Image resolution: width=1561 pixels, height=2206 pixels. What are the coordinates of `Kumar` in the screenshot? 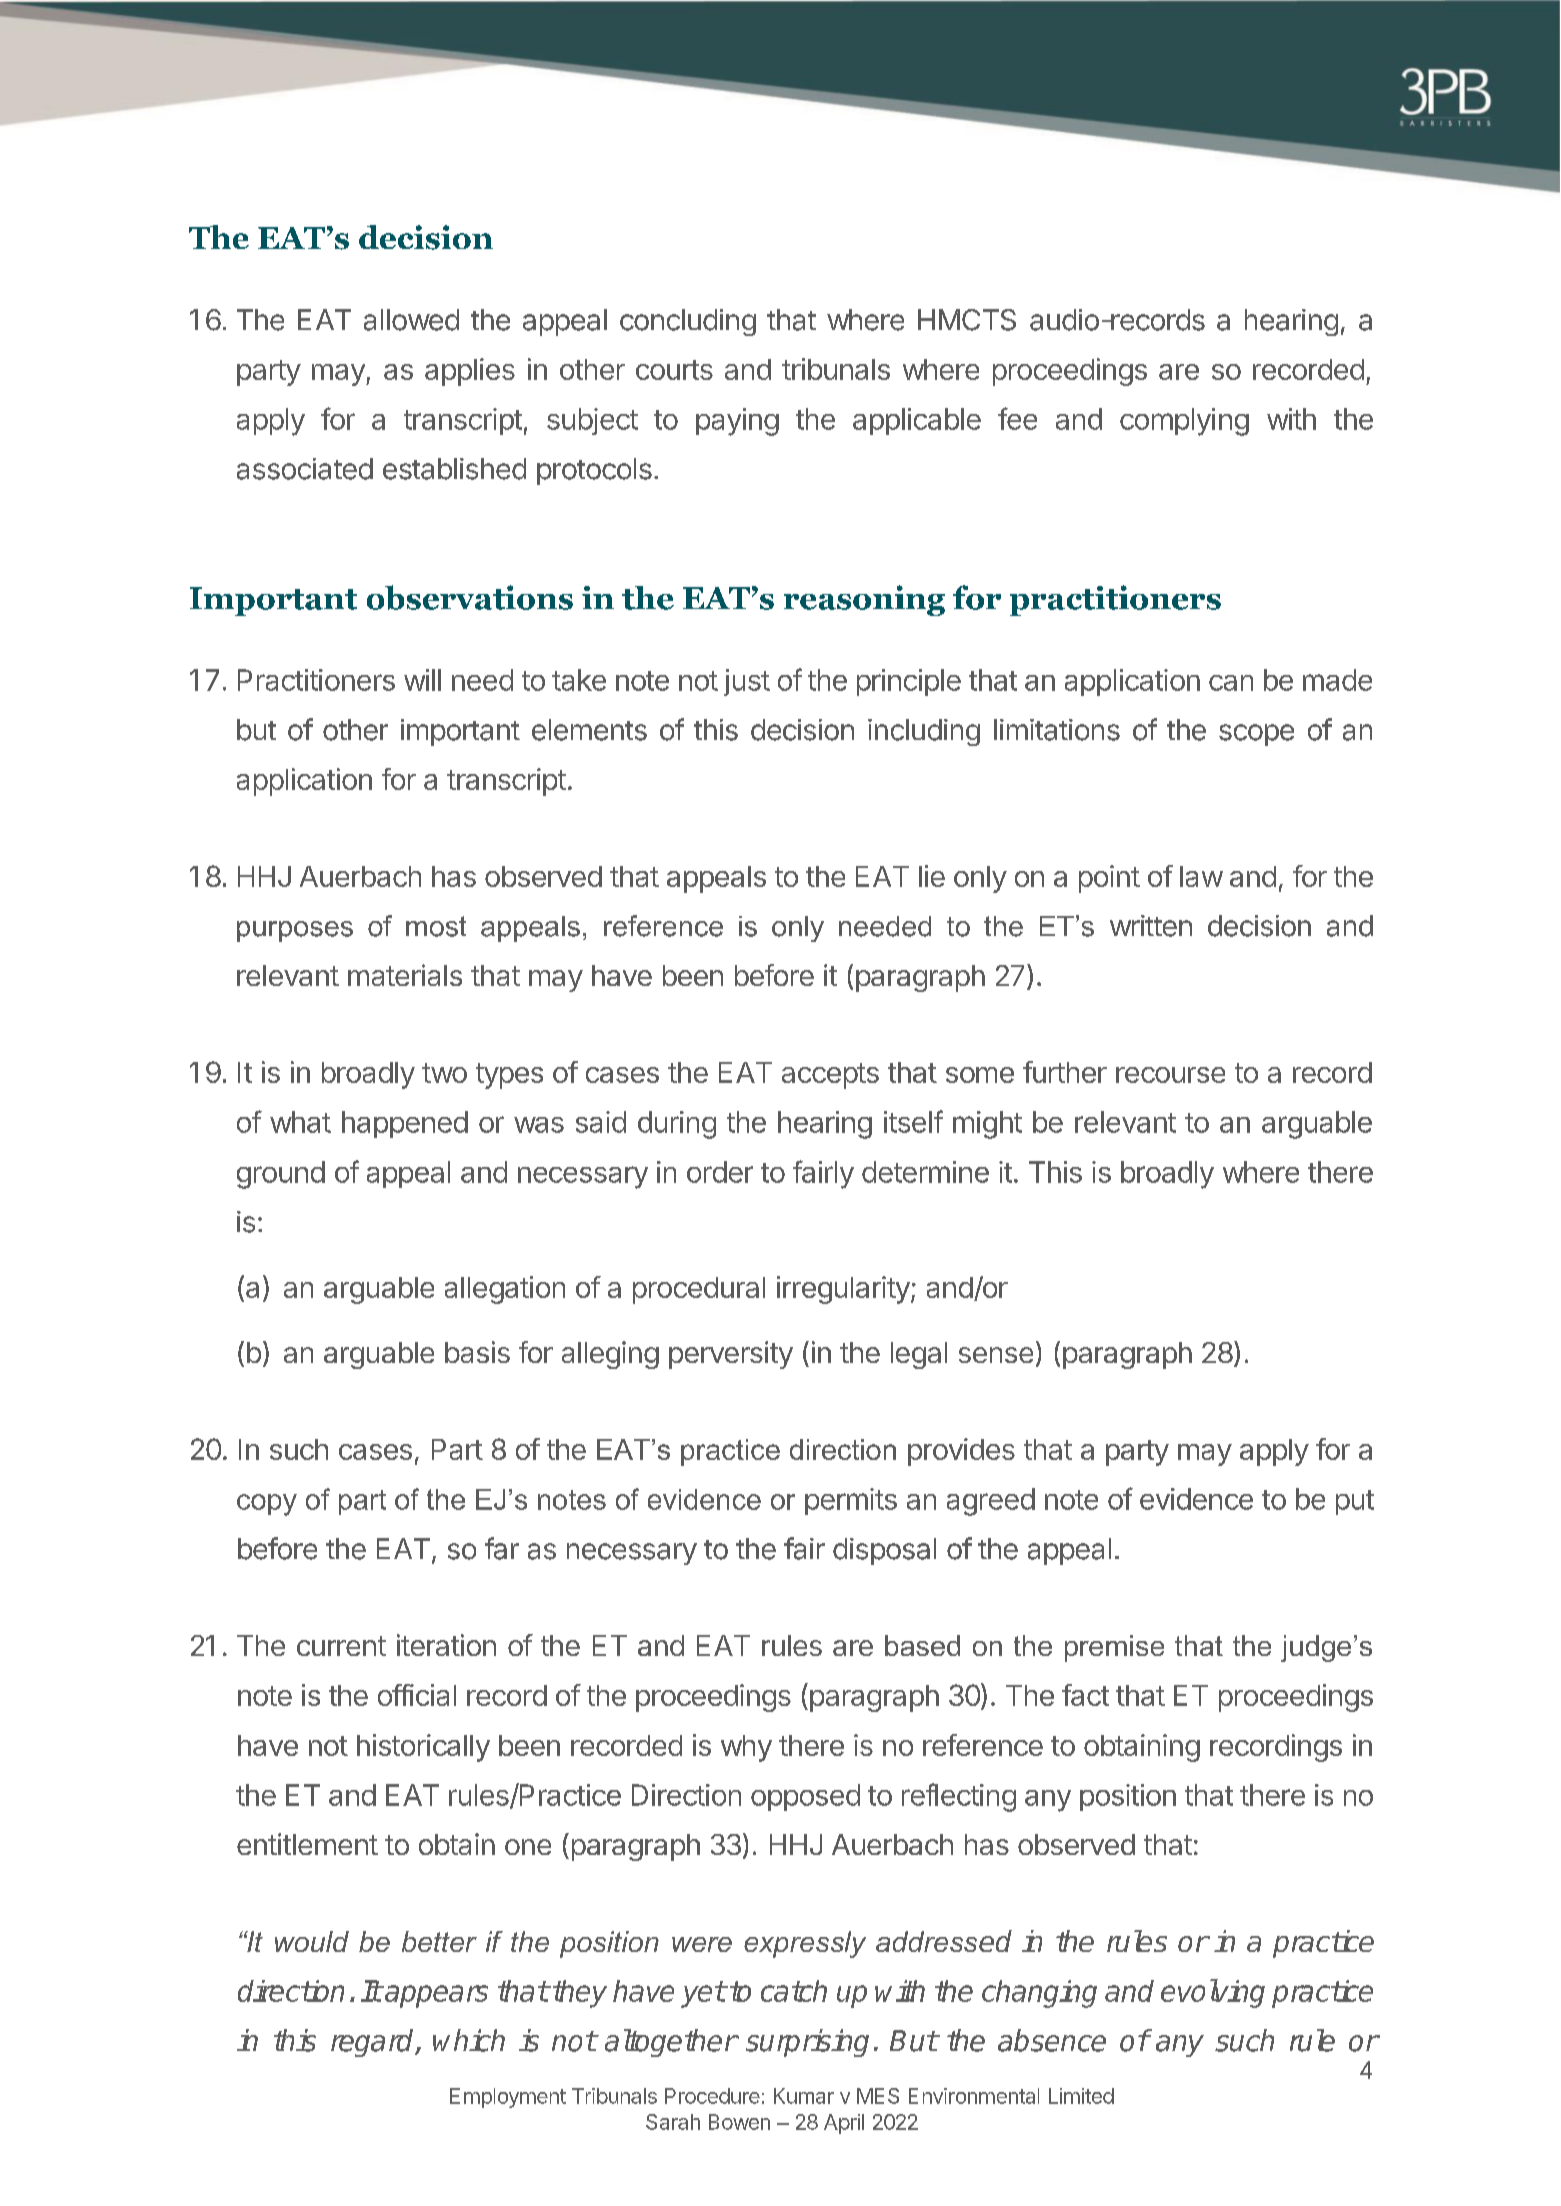 It's located at (804, 2096).
